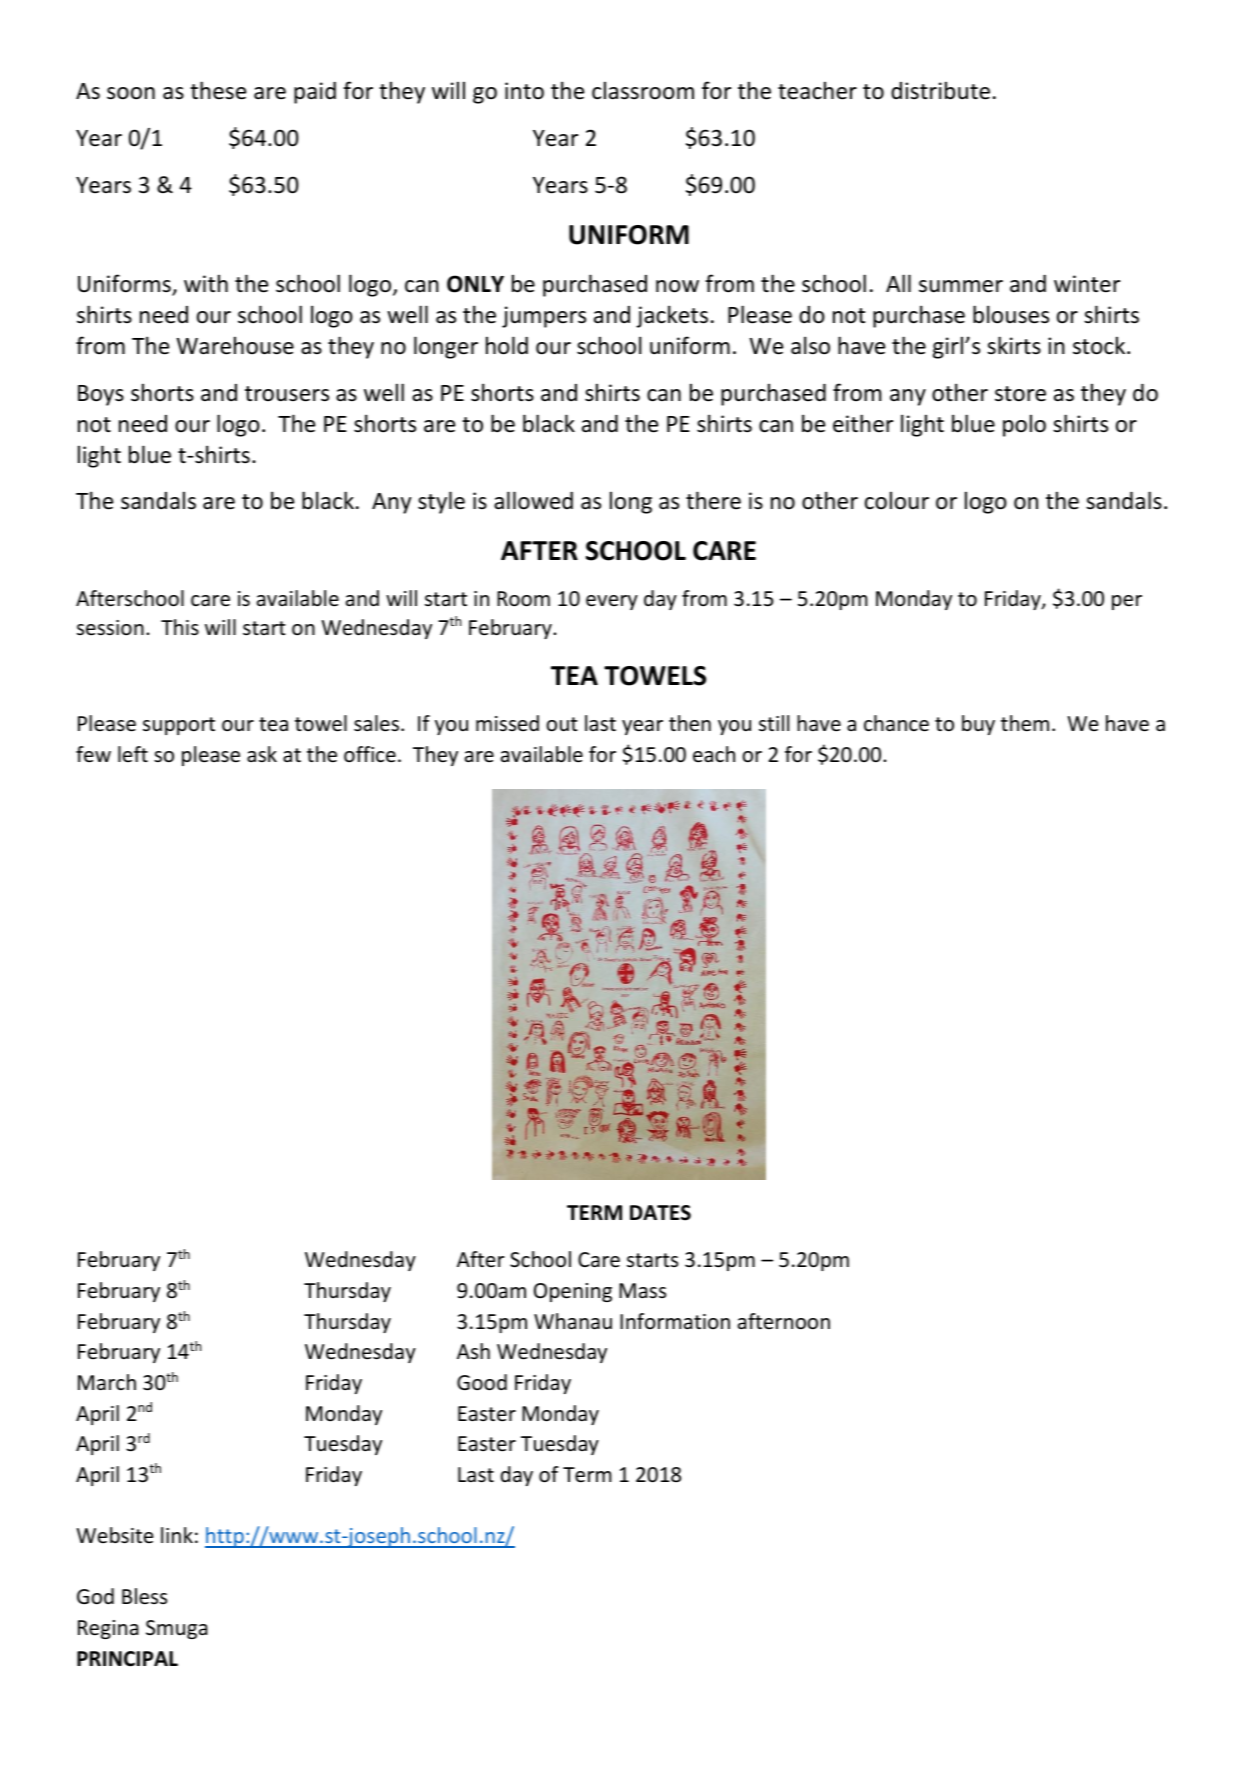  Describe the element at coordinates (218, 90) in the document. I see `these` at that location.
